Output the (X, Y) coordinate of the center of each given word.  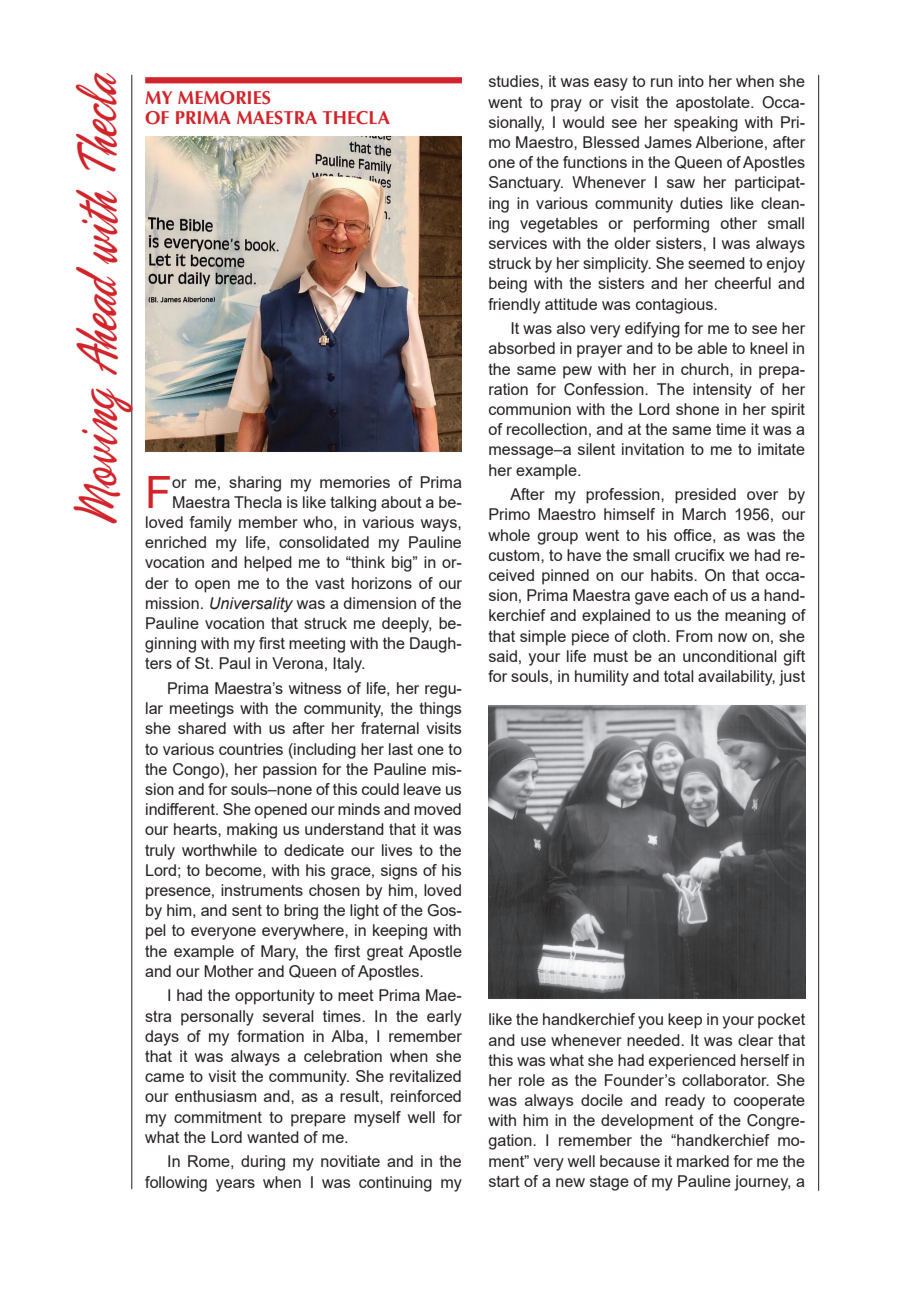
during (263, 1163)
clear (755, 1040)
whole (509, 535)
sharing (255, 484)
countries (251, 749)
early (444, 1018)
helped (268, 564)
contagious (675, 306)
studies (515, 81)
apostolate (714, 104)
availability (736, 678)
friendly (514, 306)
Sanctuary (526, 184)
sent (247, 910)
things (440, 710)
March (704, 514)
